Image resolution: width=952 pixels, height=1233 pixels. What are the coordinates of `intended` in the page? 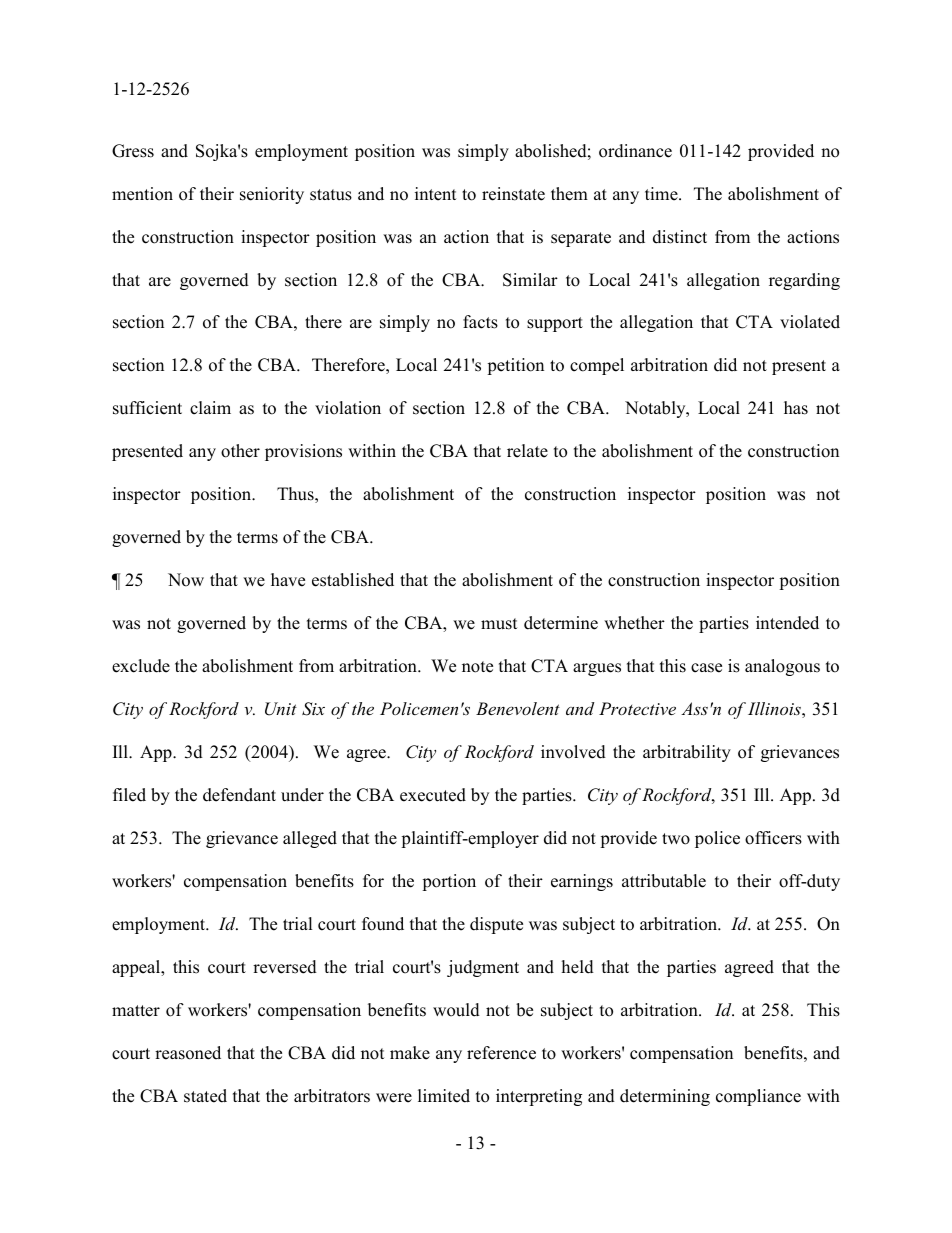 It's located at (787, 623).
